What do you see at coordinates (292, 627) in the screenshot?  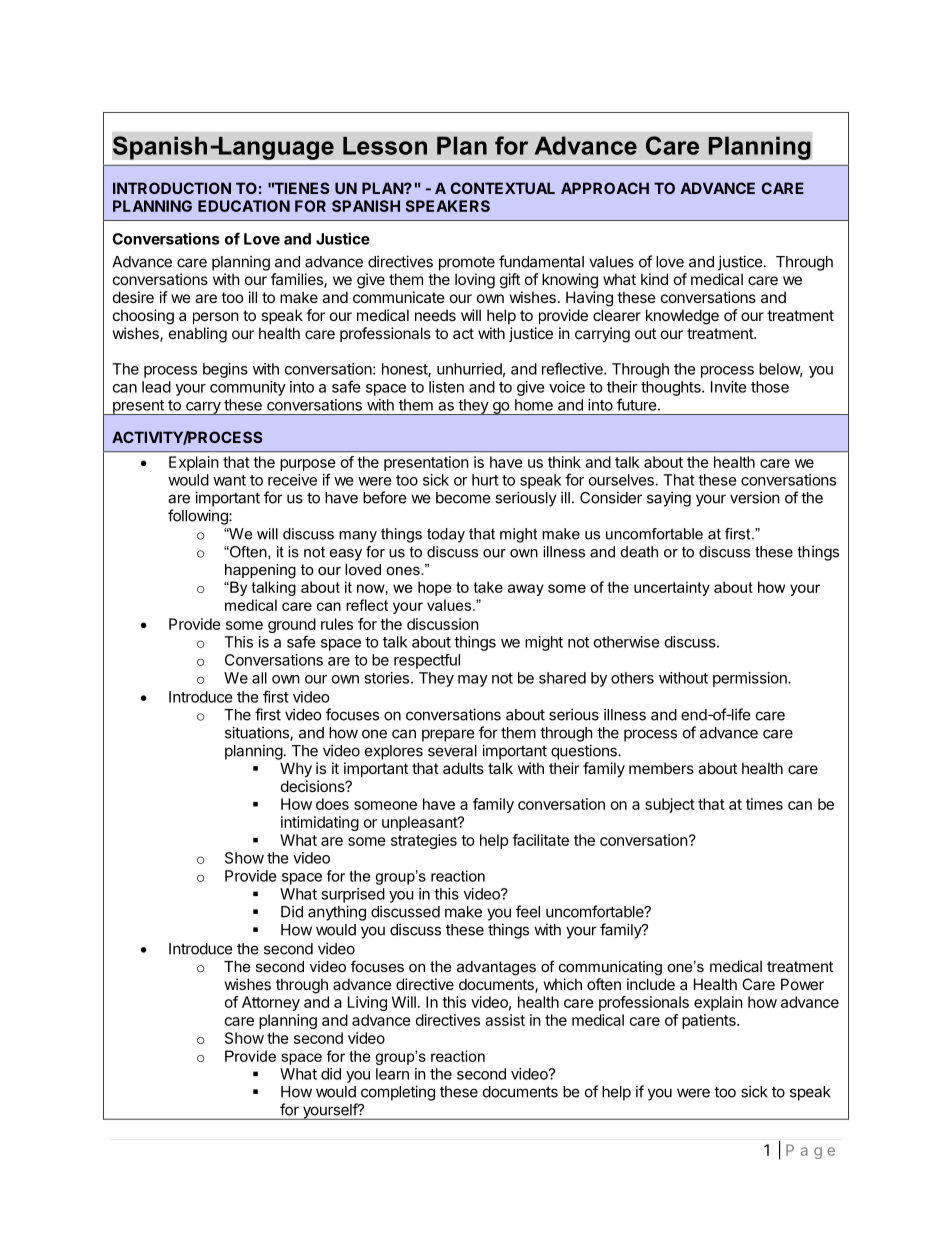 I see `ground` at bounding box center [292, 627].
